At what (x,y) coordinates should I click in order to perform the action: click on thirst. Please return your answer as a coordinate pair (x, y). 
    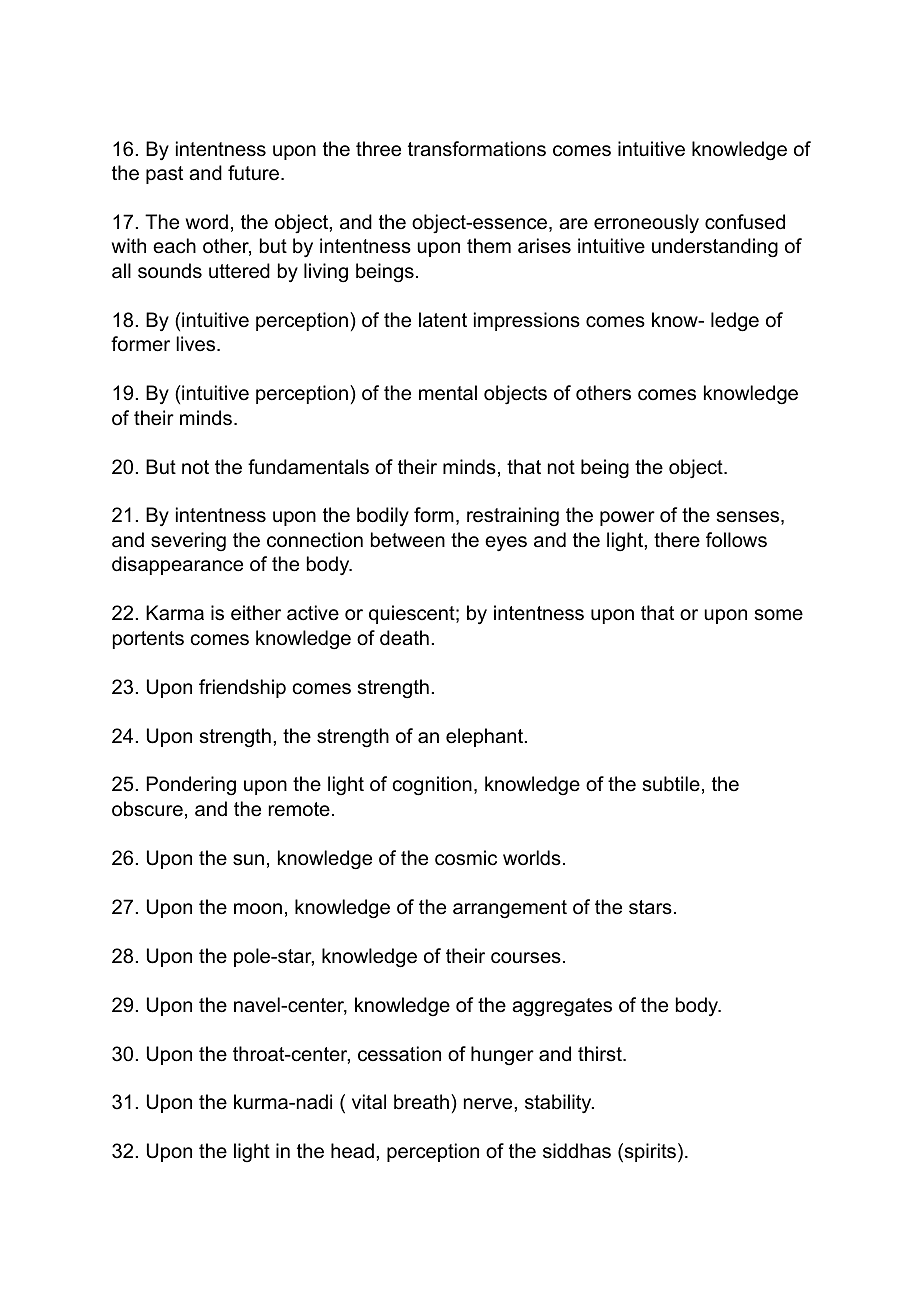
    Looking at the image, I should click on (601, 1054).
